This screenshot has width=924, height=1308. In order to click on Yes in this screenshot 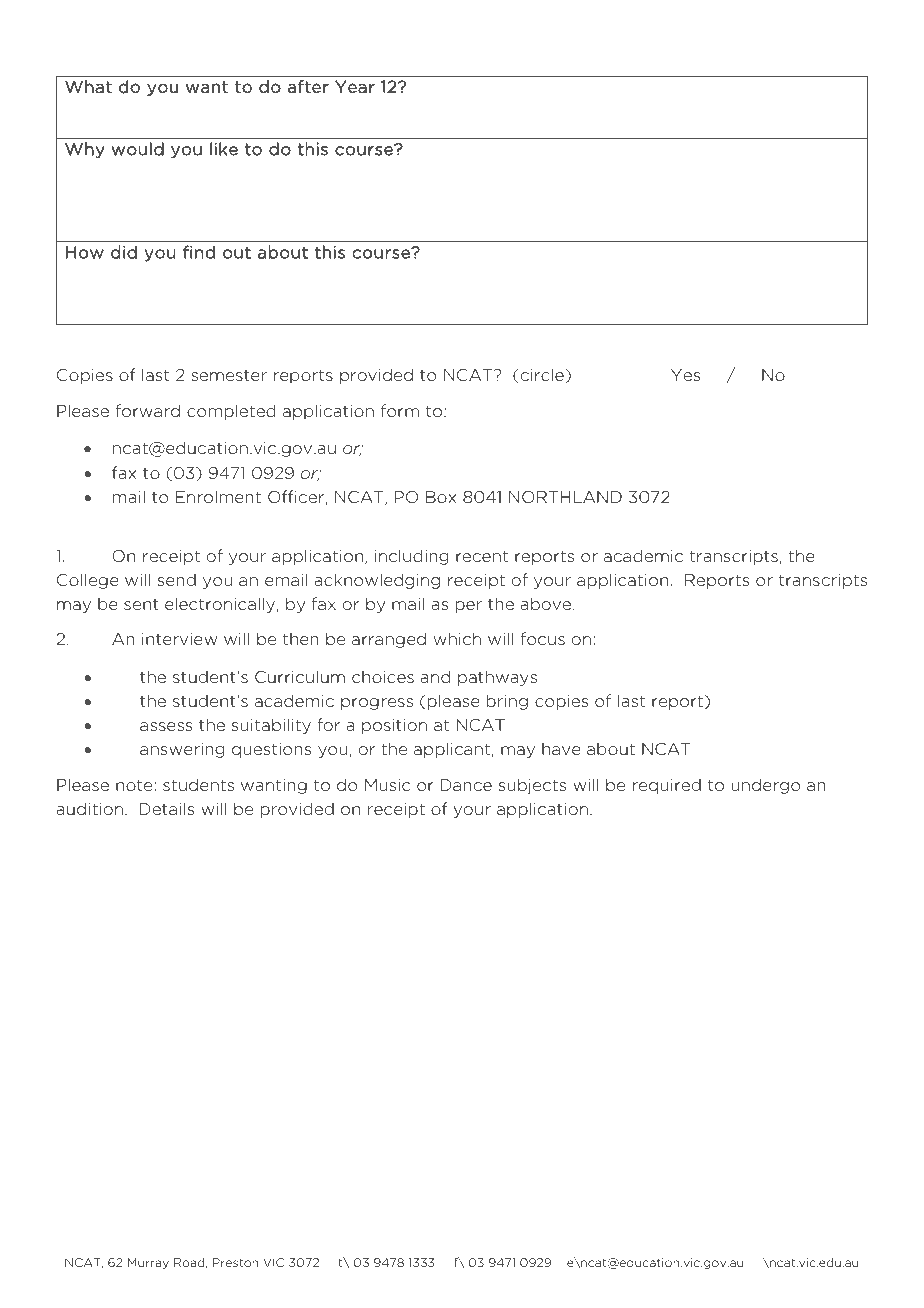, I will do `click(685, 375)`.
